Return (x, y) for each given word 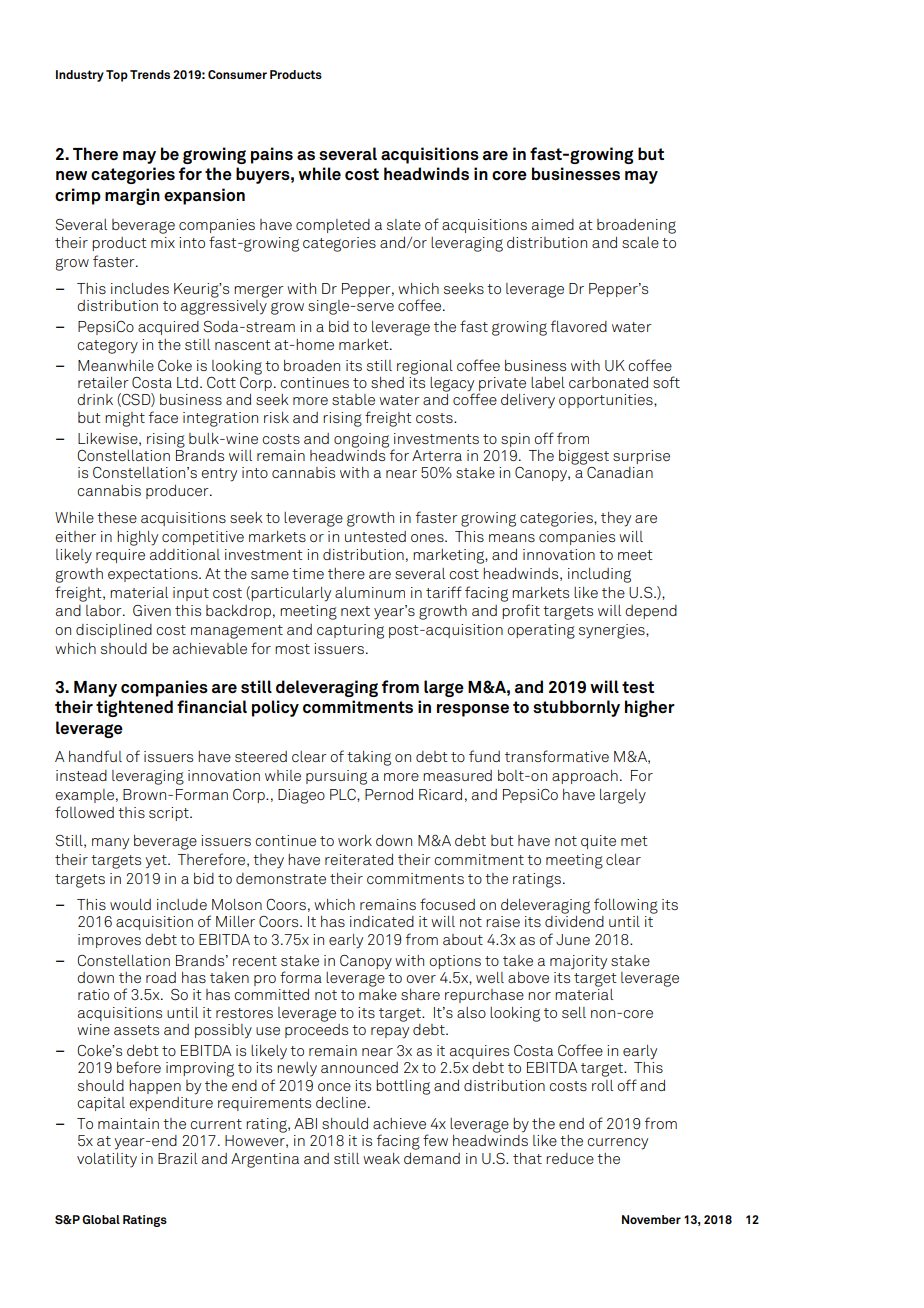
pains (272, 155)
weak (381, 1158)
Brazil (177, 1158)
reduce (570, 1158)
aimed (553, 224)
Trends (150, 74)
